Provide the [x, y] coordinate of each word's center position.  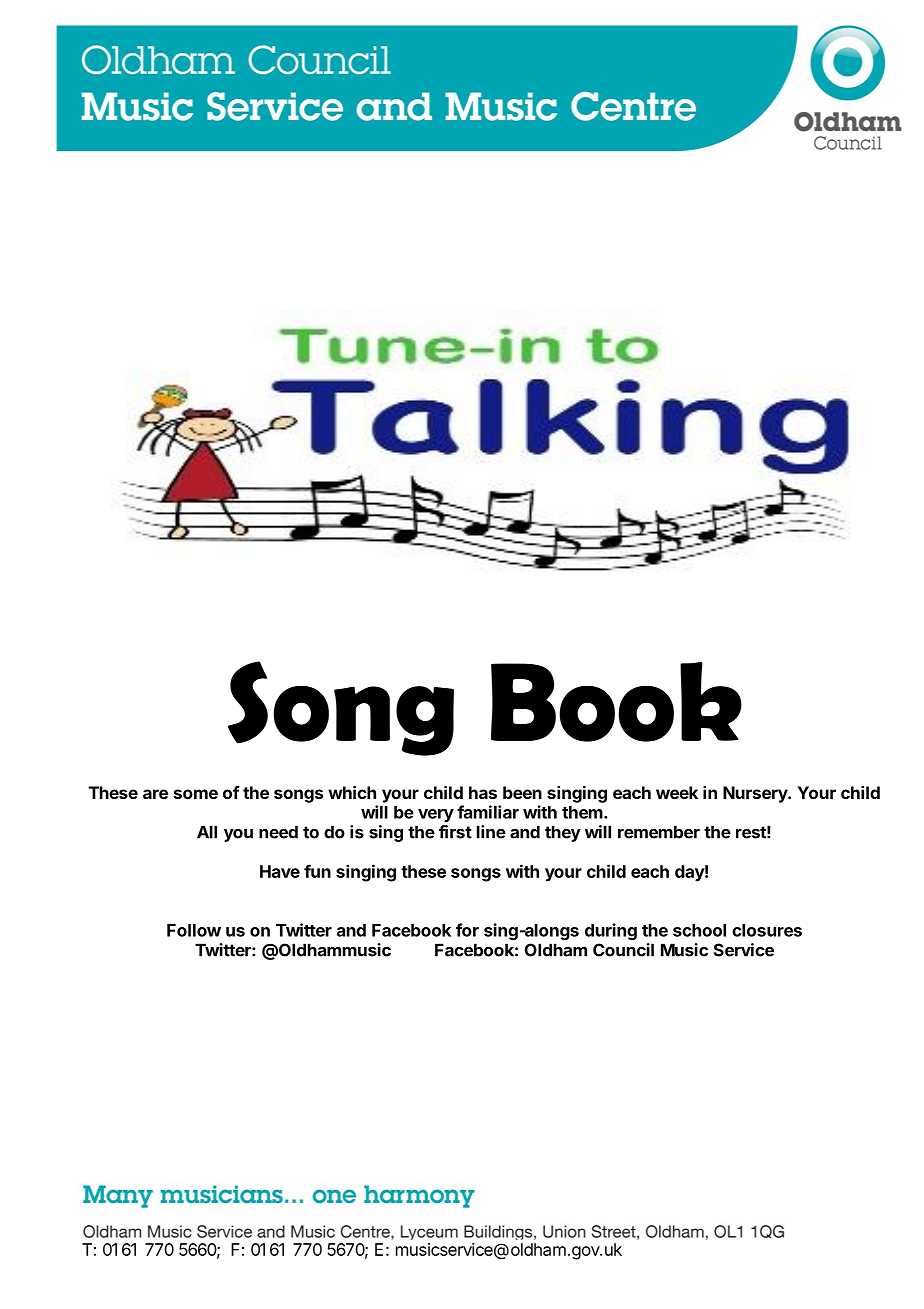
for [467, 930]
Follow [194, 930]
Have [280, 871]
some [196, 794]
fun [317, 871]
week [677, 792]
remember [659, 832]
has [483, 792]
